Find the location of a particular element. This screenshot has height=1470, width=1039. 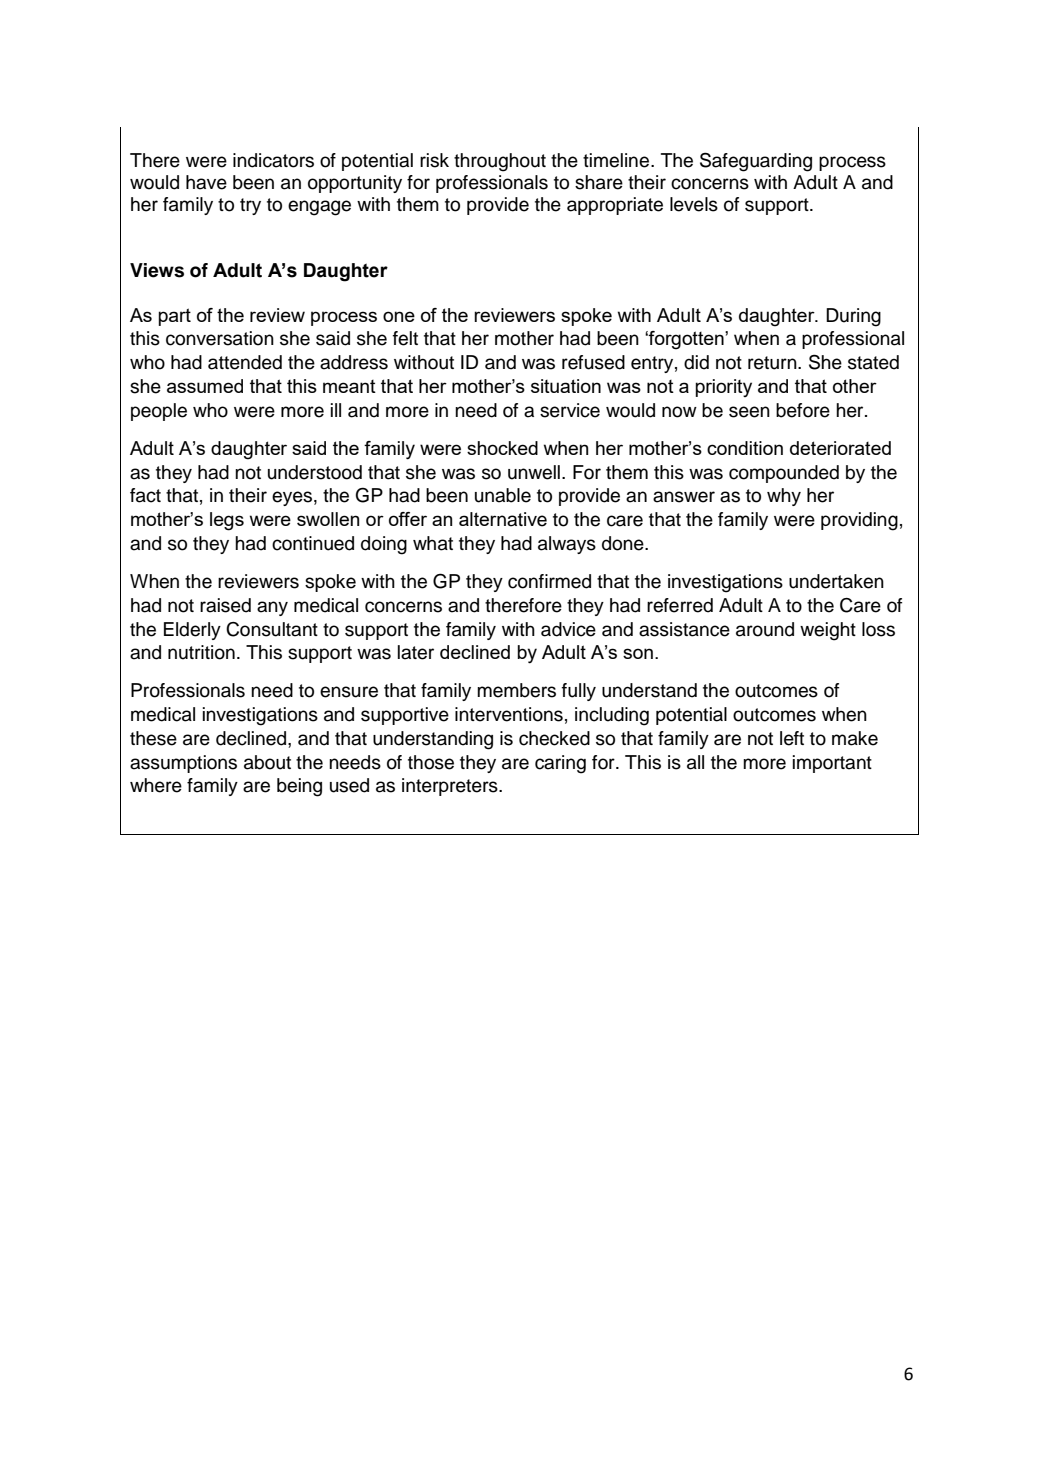

conversation is located at coordinates (220, 338).
